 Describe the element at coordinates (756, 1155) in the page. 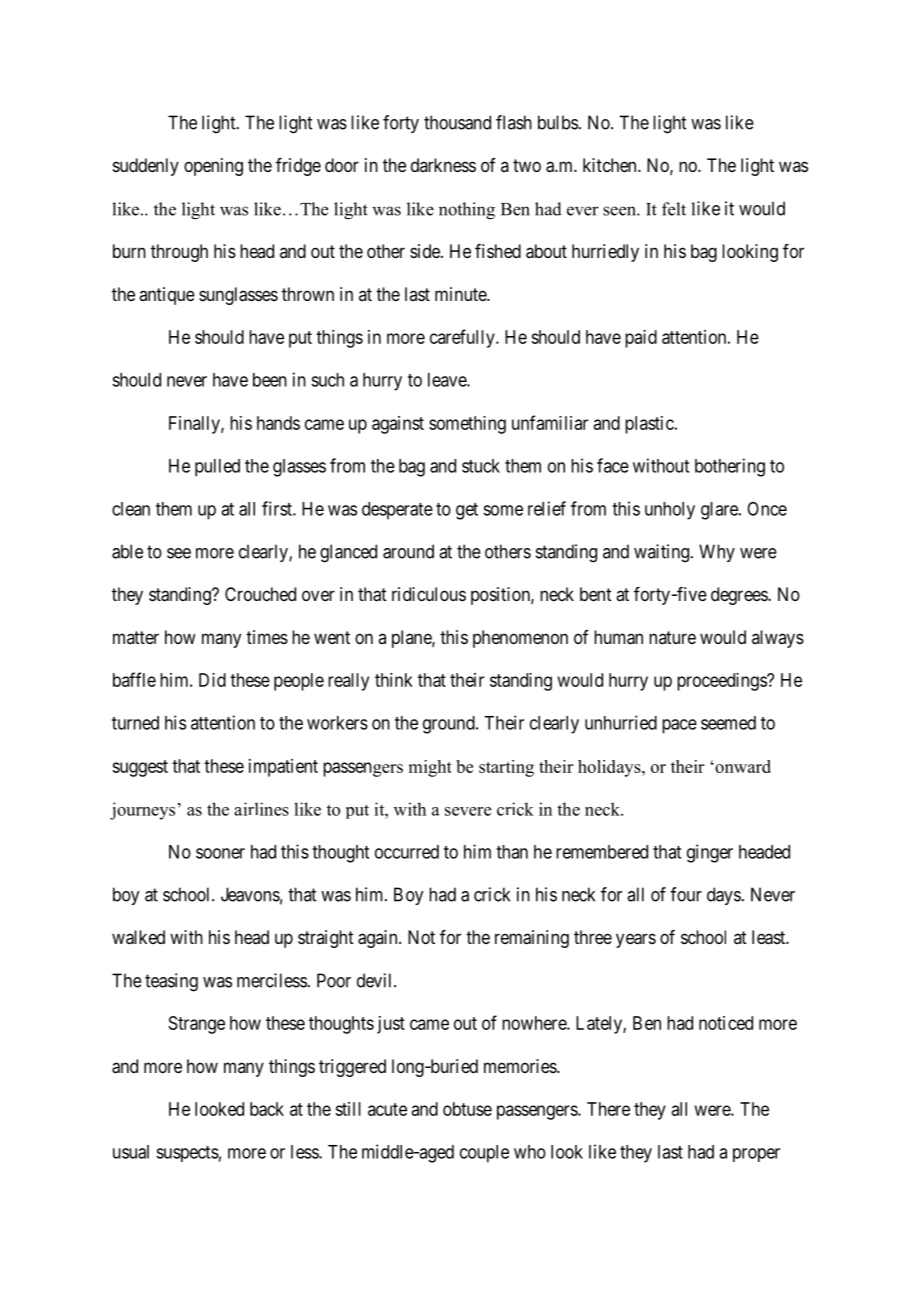

I see `proper` at that location.
